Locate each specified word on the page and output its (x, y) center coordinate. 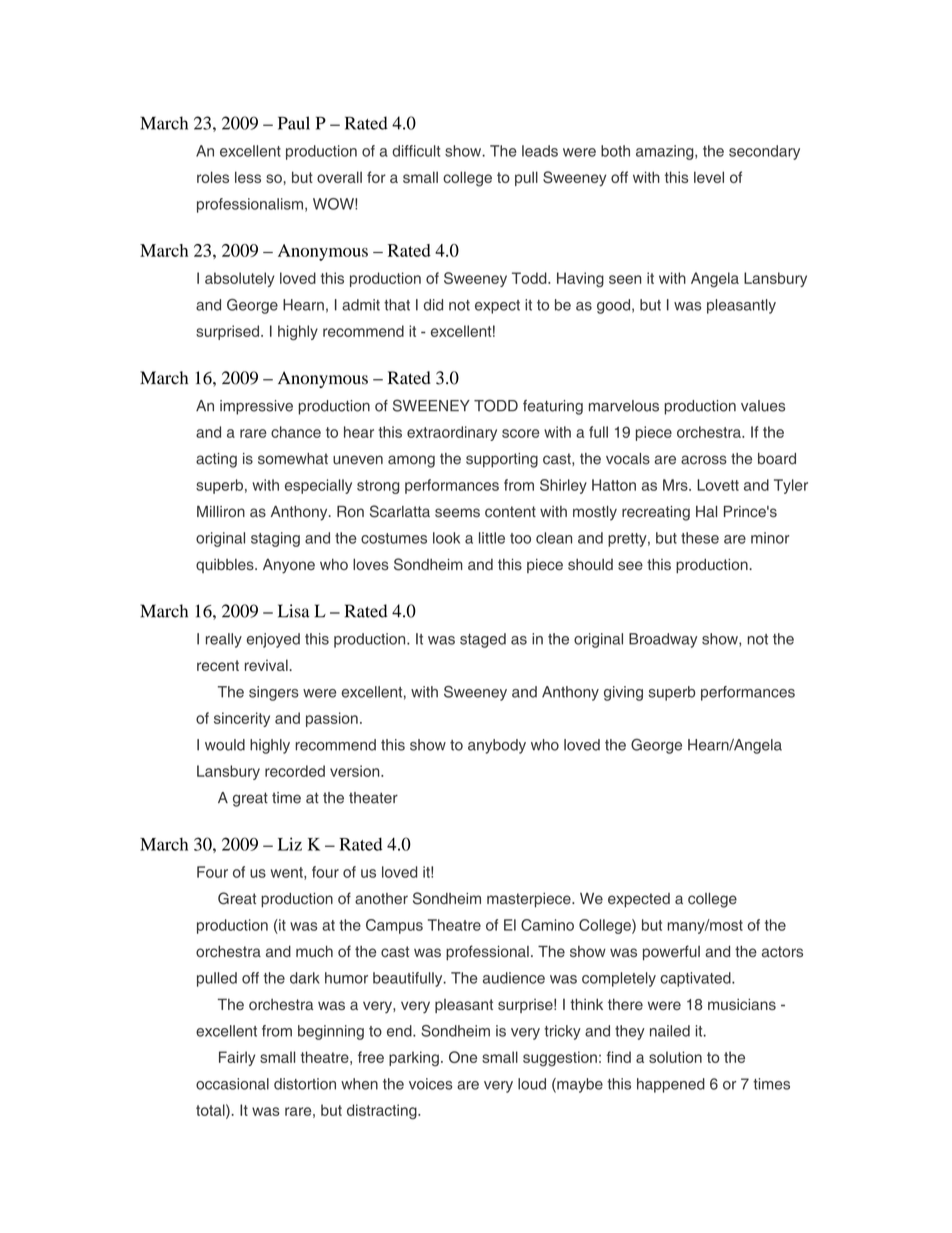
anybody (497, 746)
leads (540, 151)
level (709, 177)
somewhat (293, 459)
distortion (305, 1084)
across (704, 460)
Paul (294, 123)
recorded (295, 771)
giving (623, 693)
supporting (502, 460)
